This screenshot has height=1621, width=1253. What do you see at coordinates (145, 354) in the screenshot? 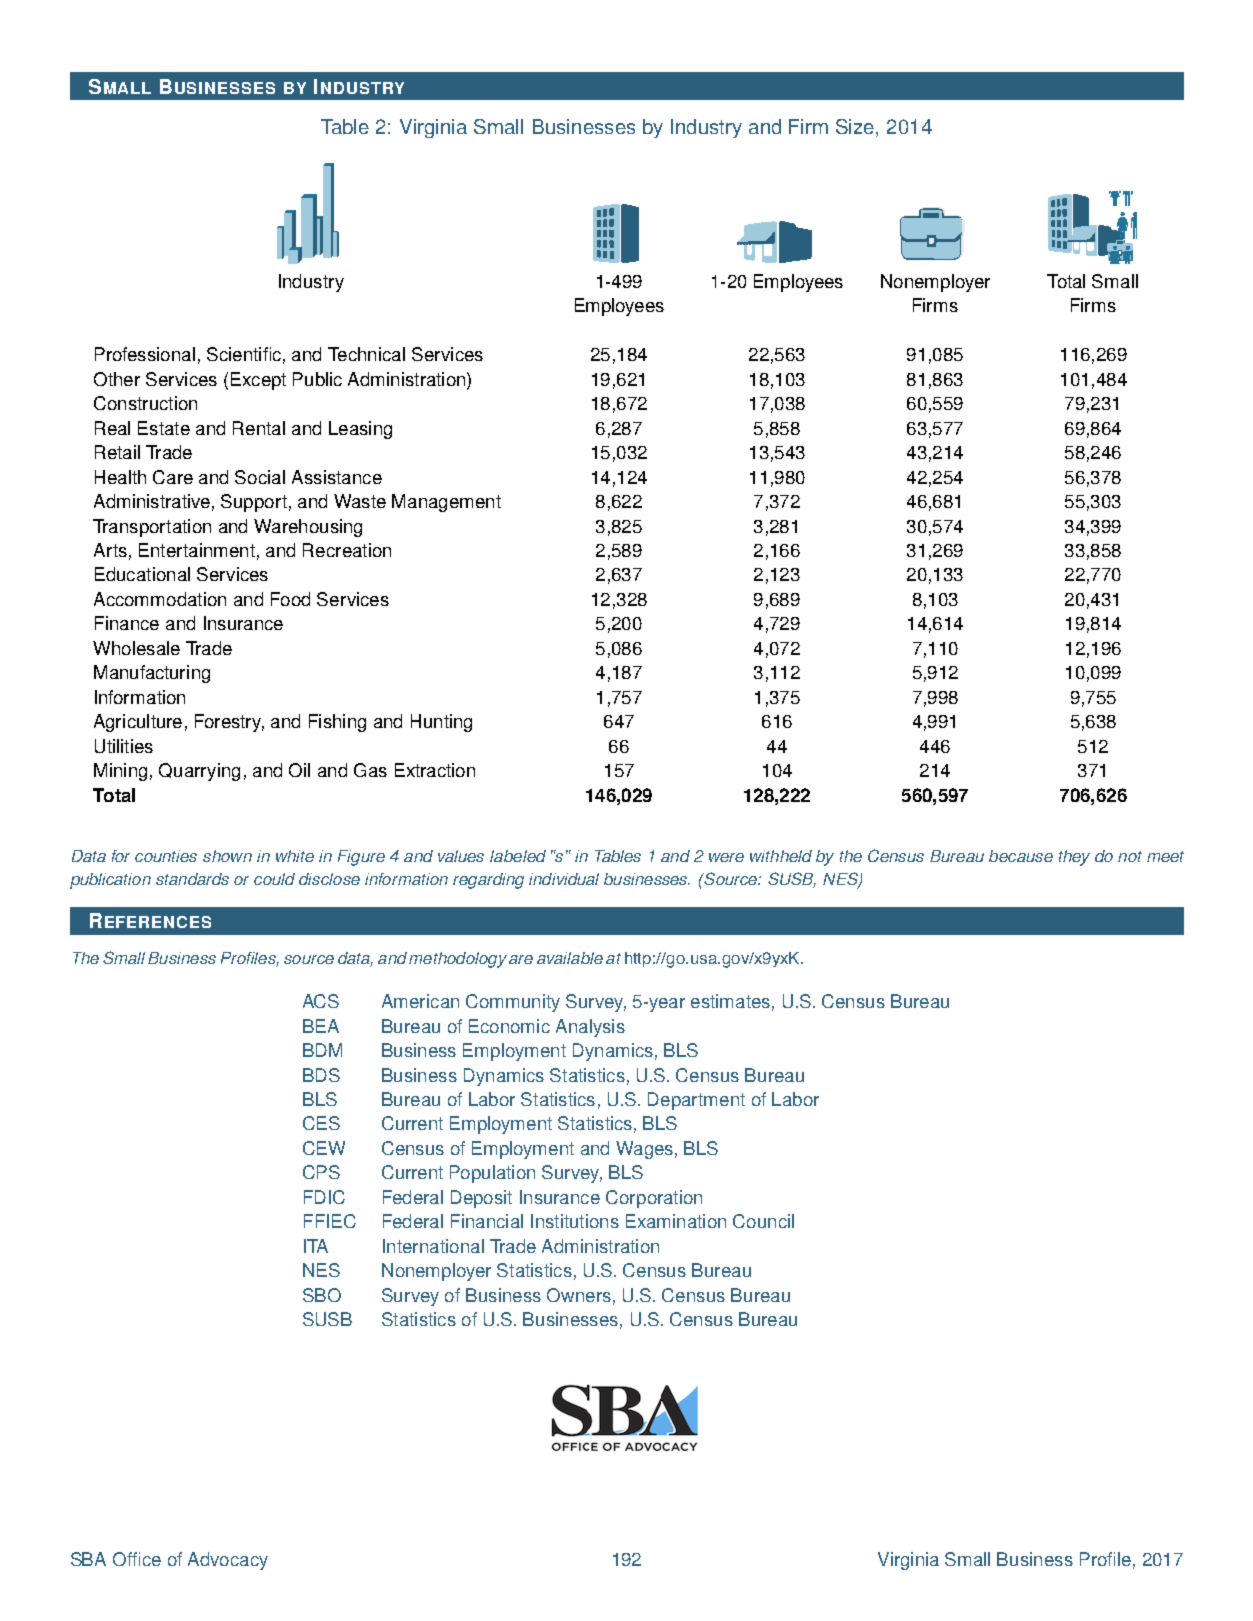
I see `Professional` at bounding box center [145, 354].
